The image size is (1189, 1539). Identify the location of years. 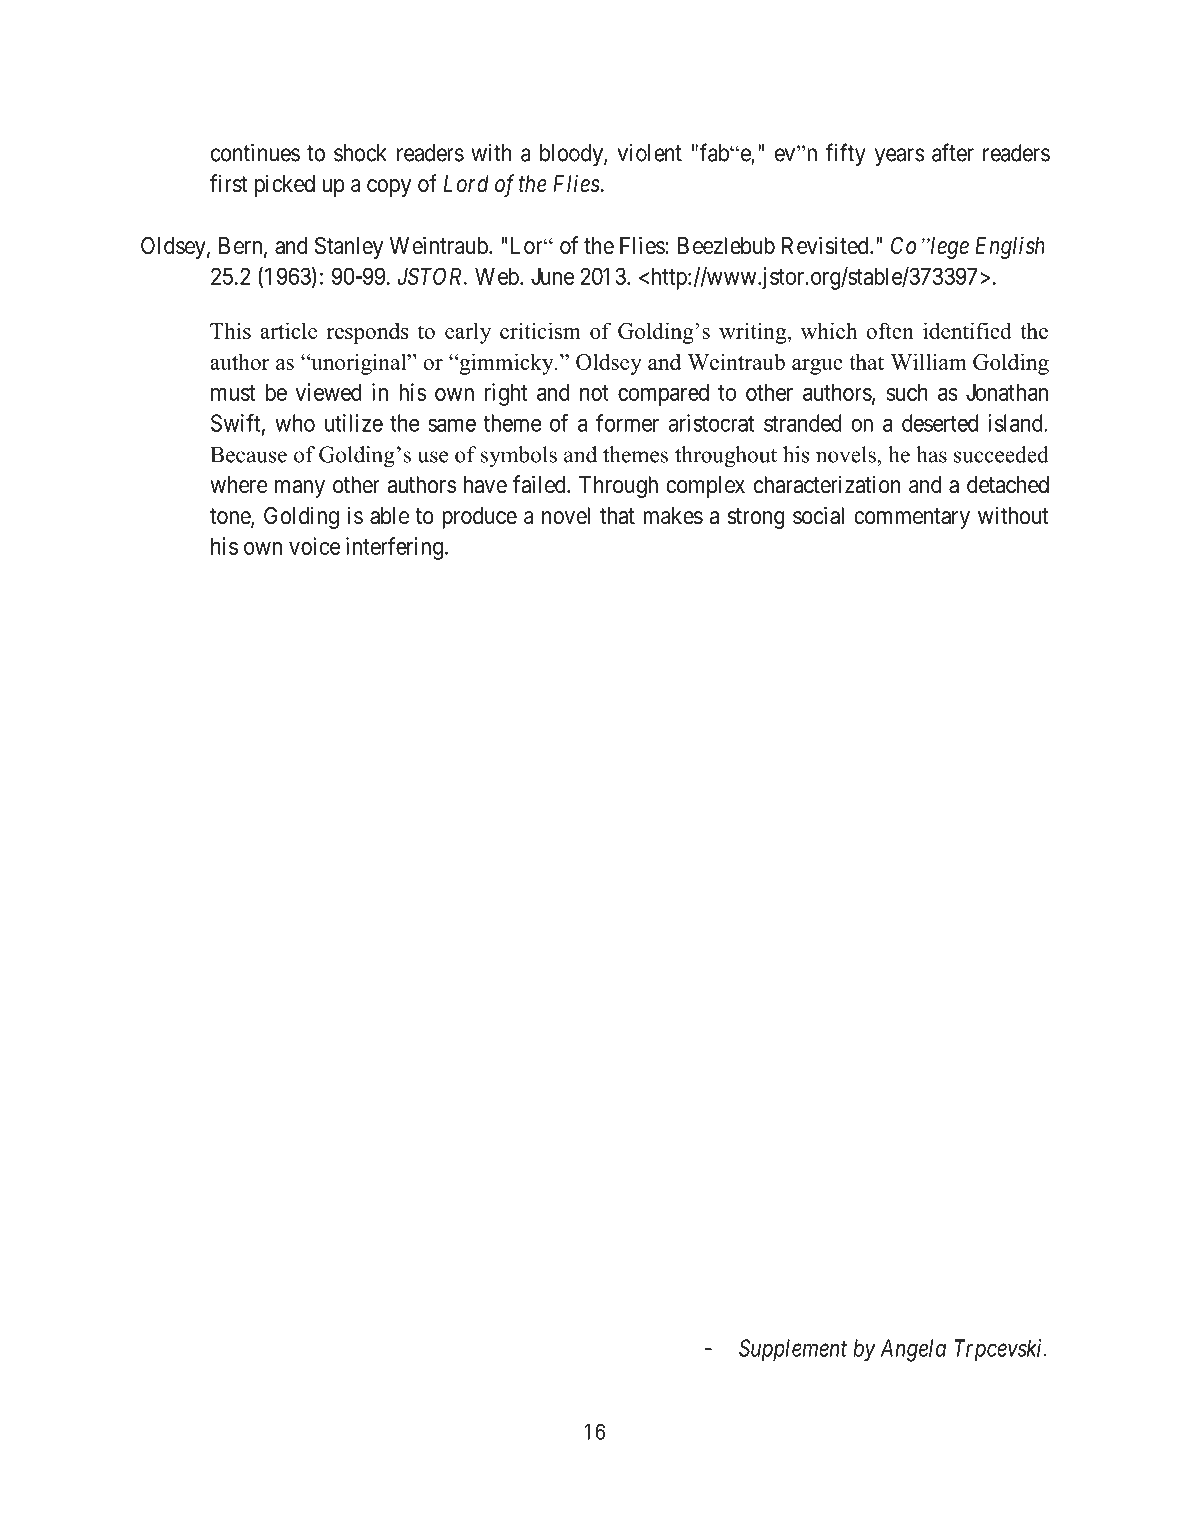
(899, 157).
